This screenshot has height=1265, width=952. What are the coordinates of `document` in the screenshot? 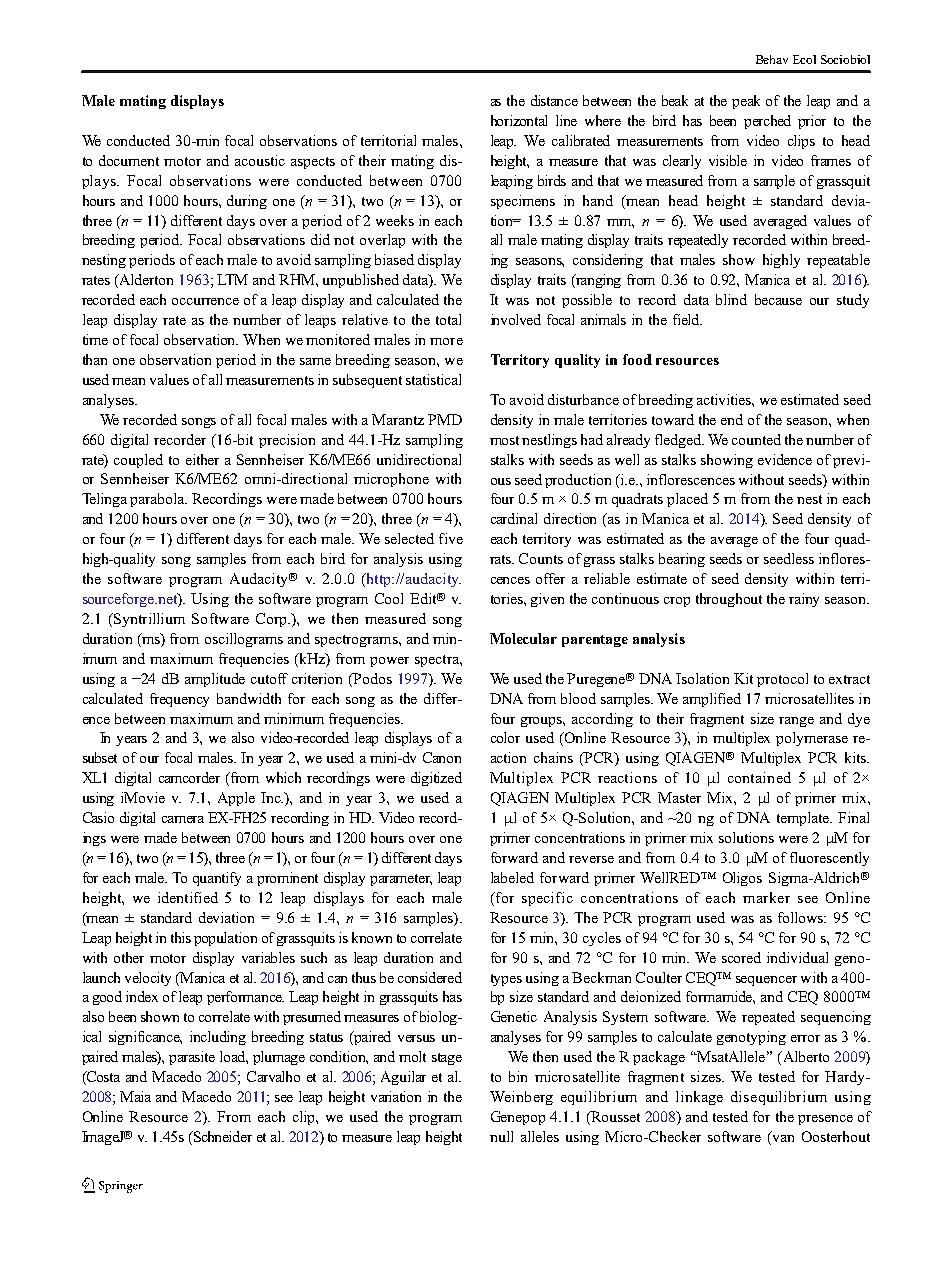 It's located at (129, 160).
